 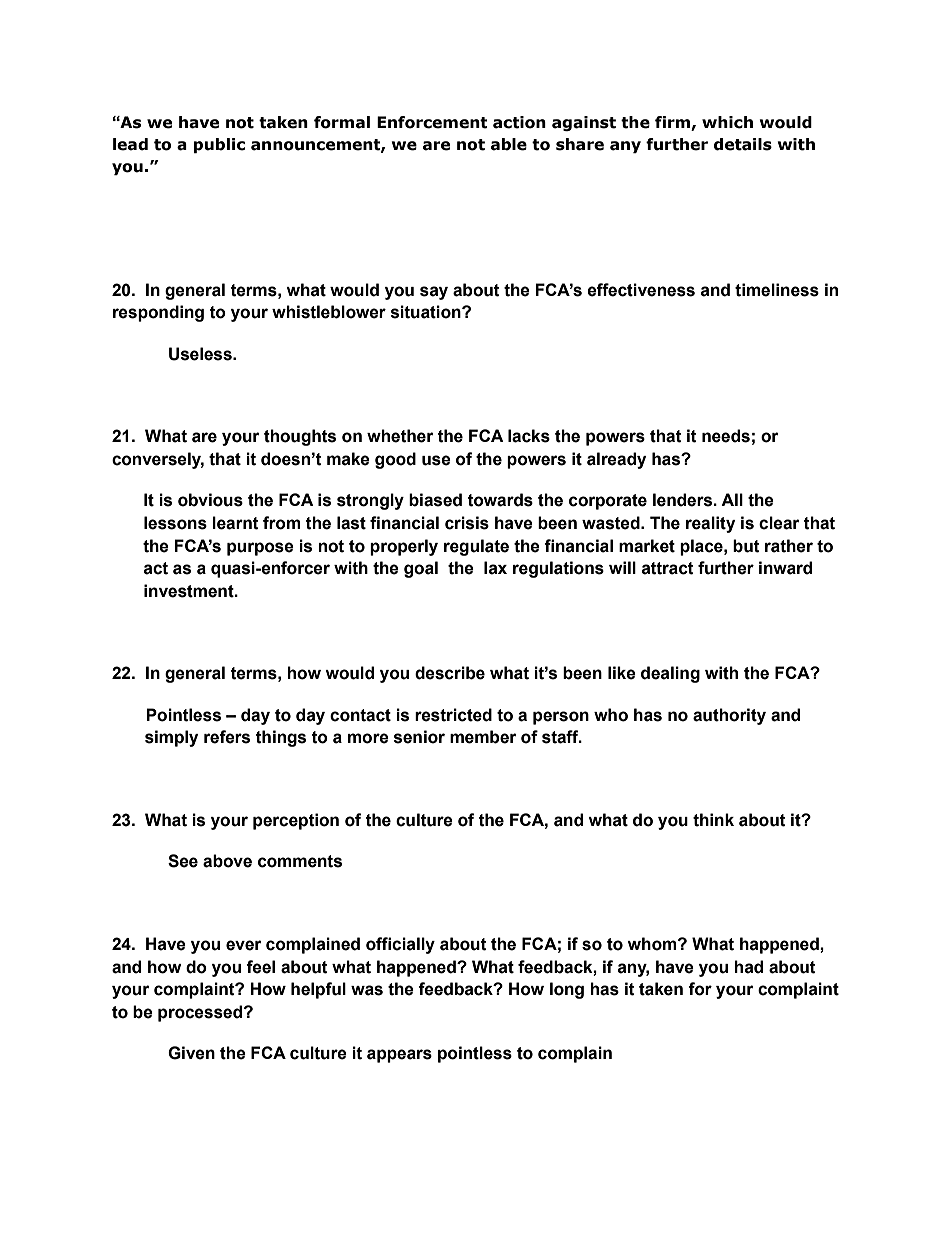 What do you see at coordinates (227, 861) in the image?
I see `above` at bounding box center [227, 861].
